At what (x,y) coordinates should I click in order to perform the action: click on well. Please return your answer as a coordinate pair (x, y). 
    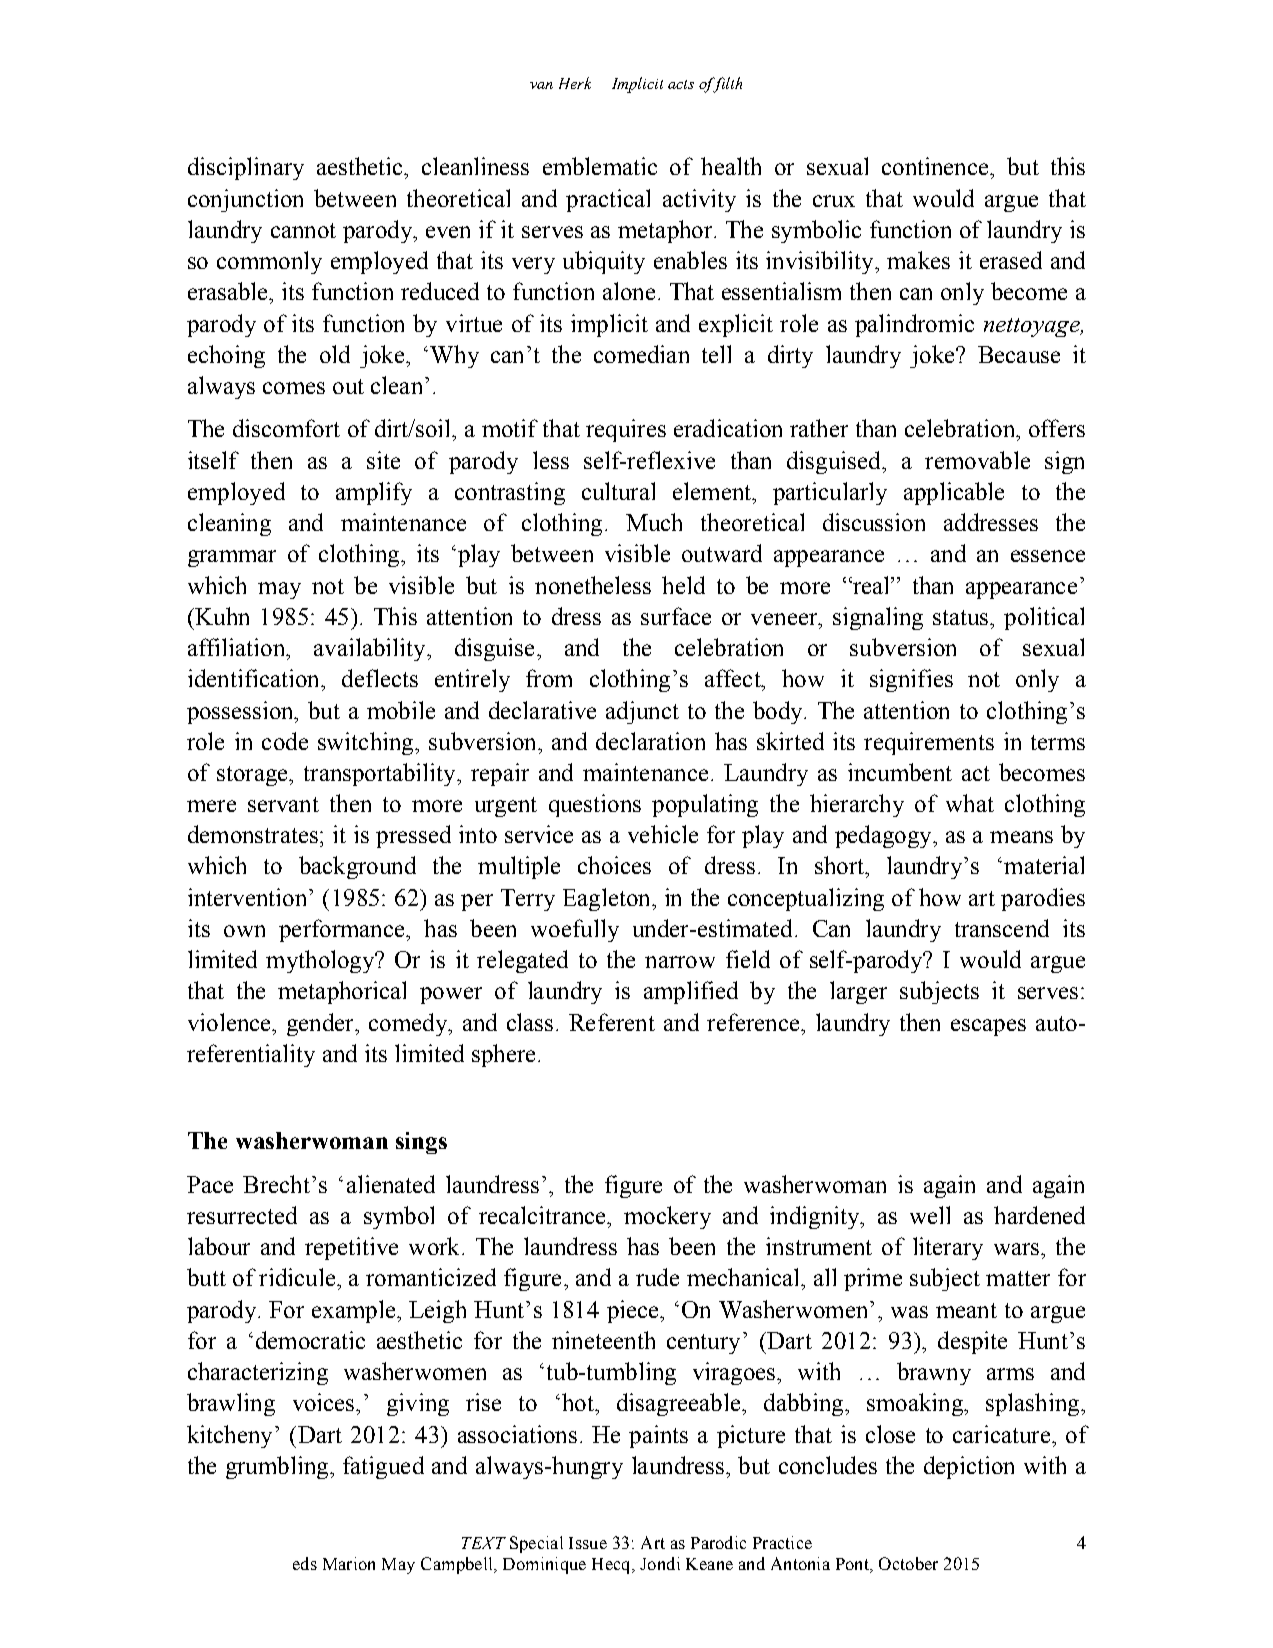
    Looking at the image, I should click on (930, 1215).
